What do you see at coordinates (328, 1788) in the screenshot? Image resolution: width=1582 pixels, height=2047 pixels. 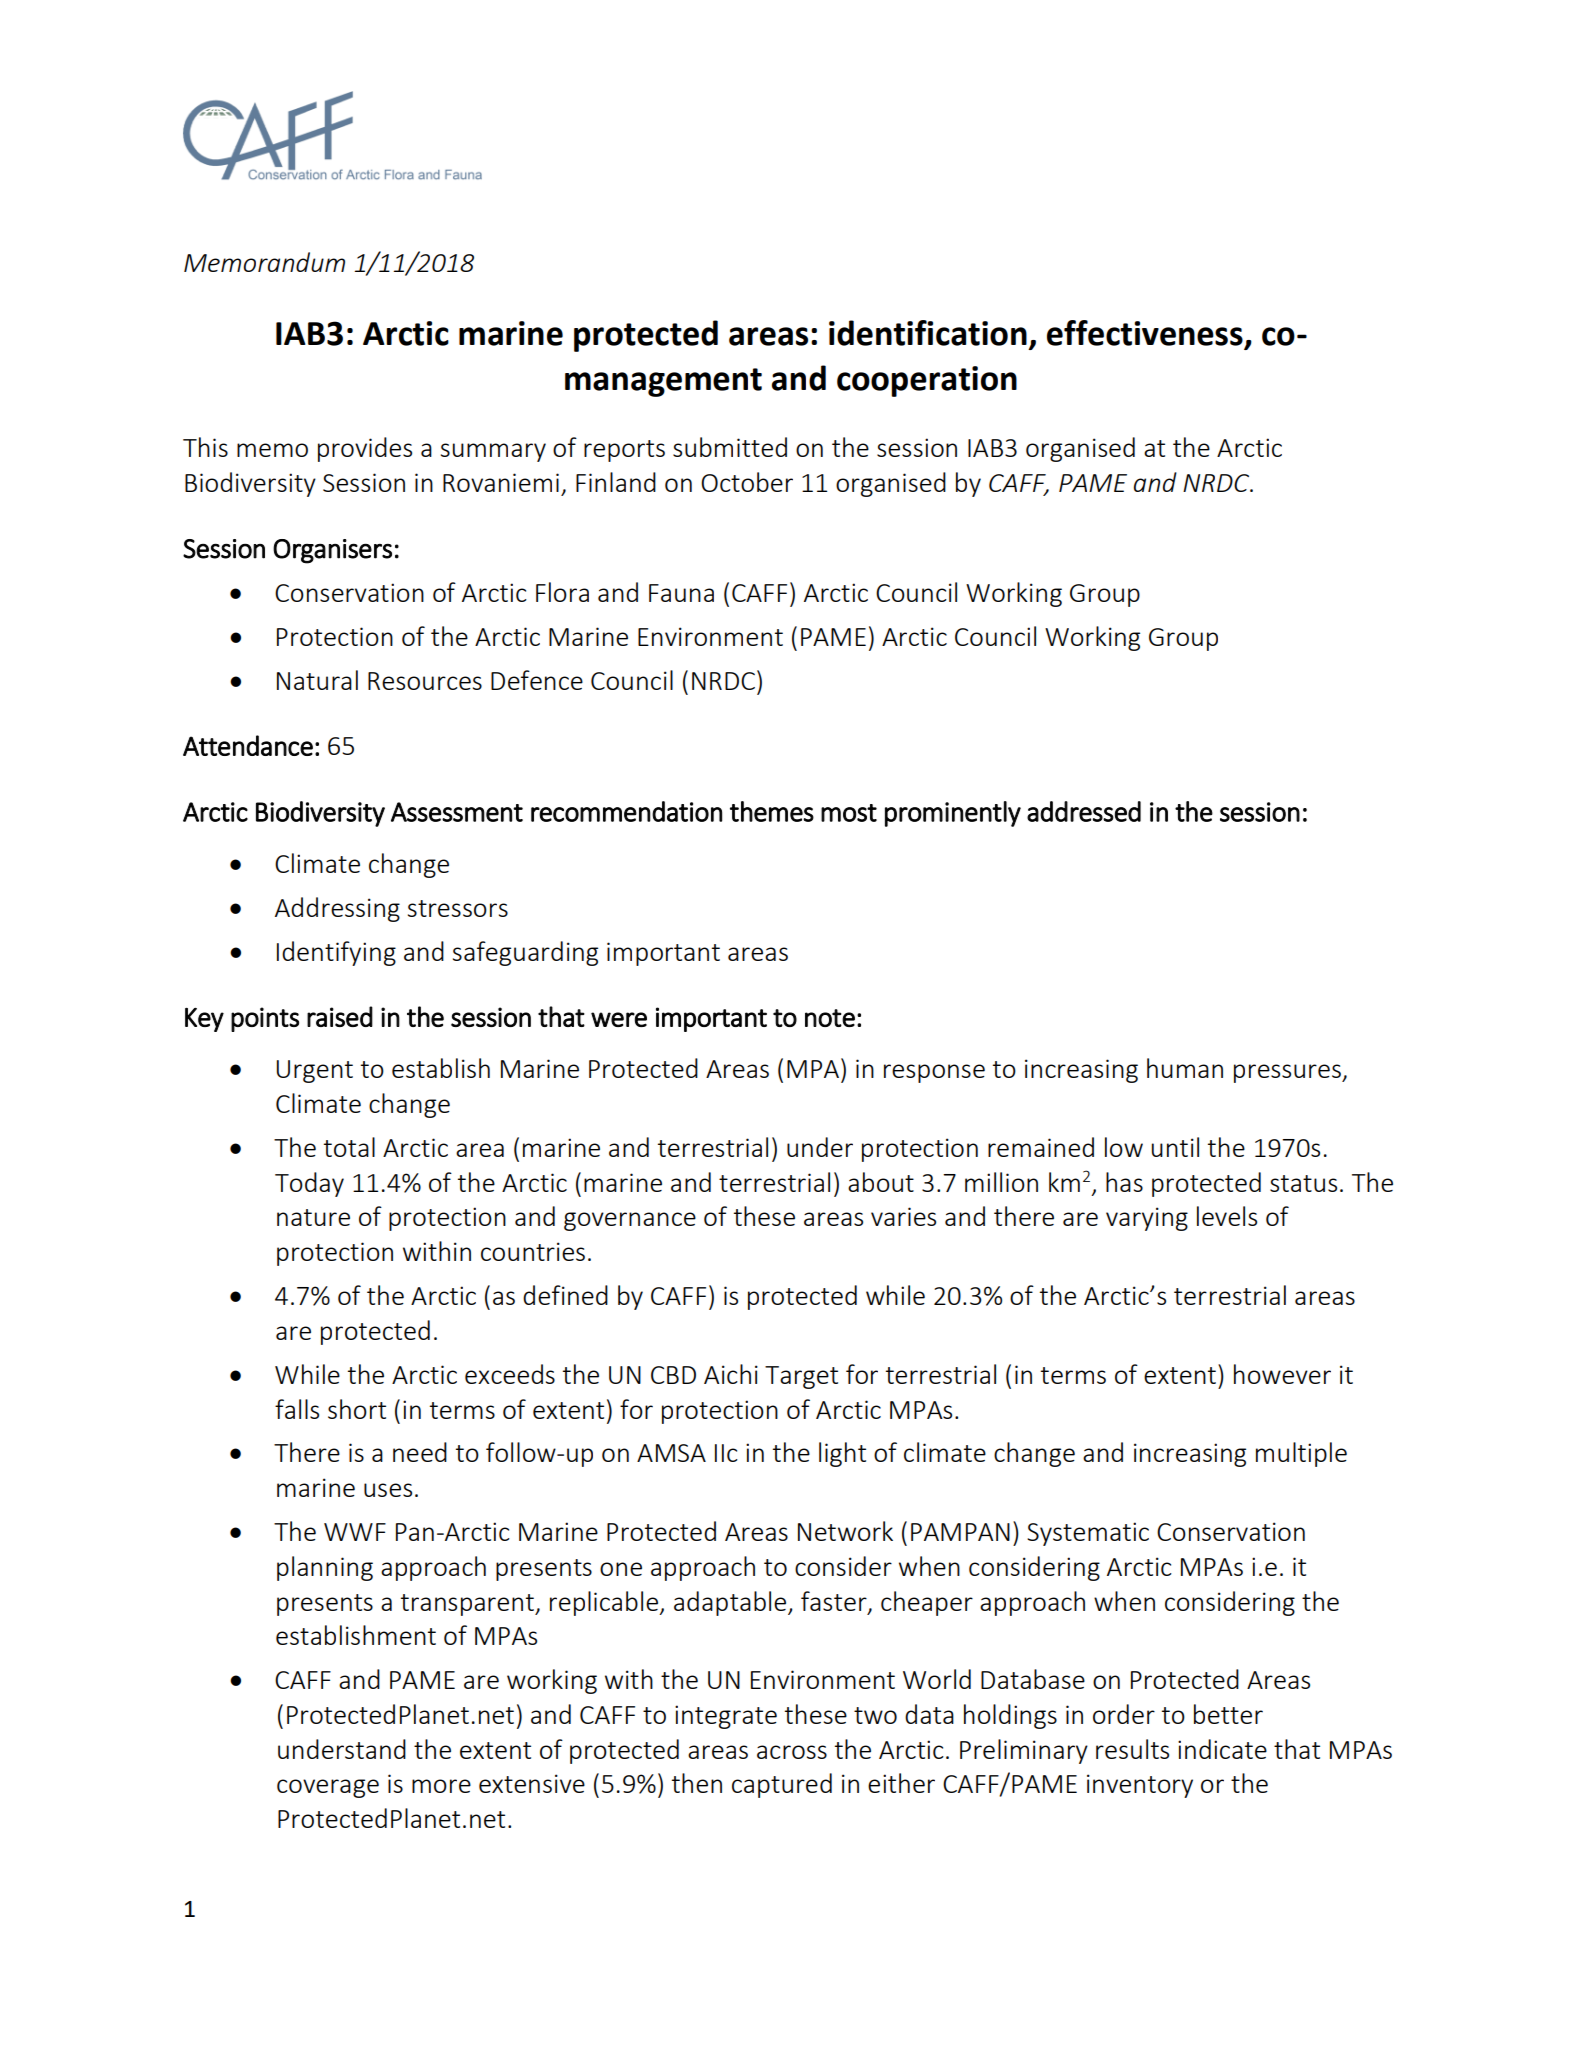 I see `coverage` at bounding box center [328, 1788].
